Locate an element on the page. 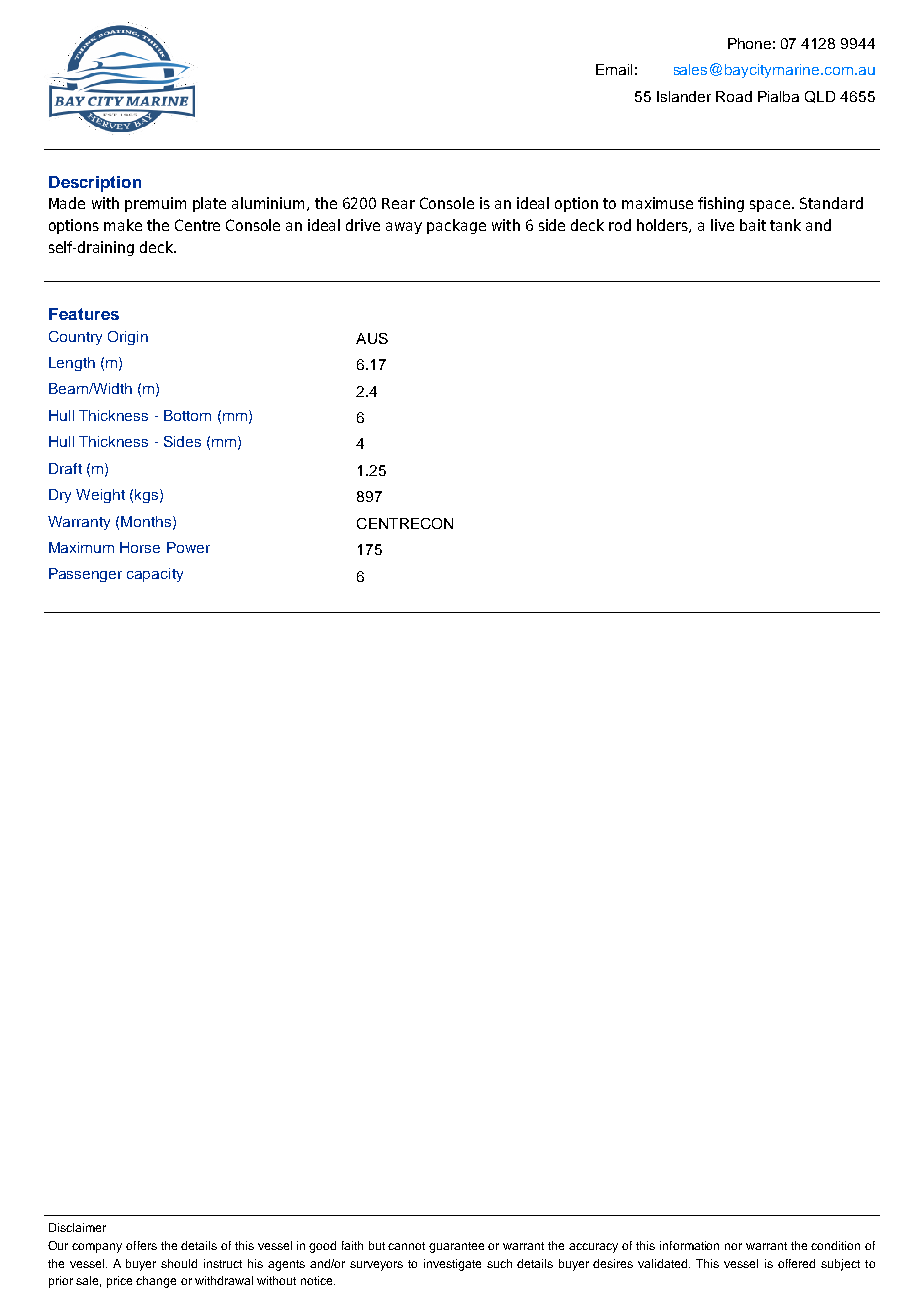 This image has height=1308, width=924. nor is located at coordinates (733, 1246).
